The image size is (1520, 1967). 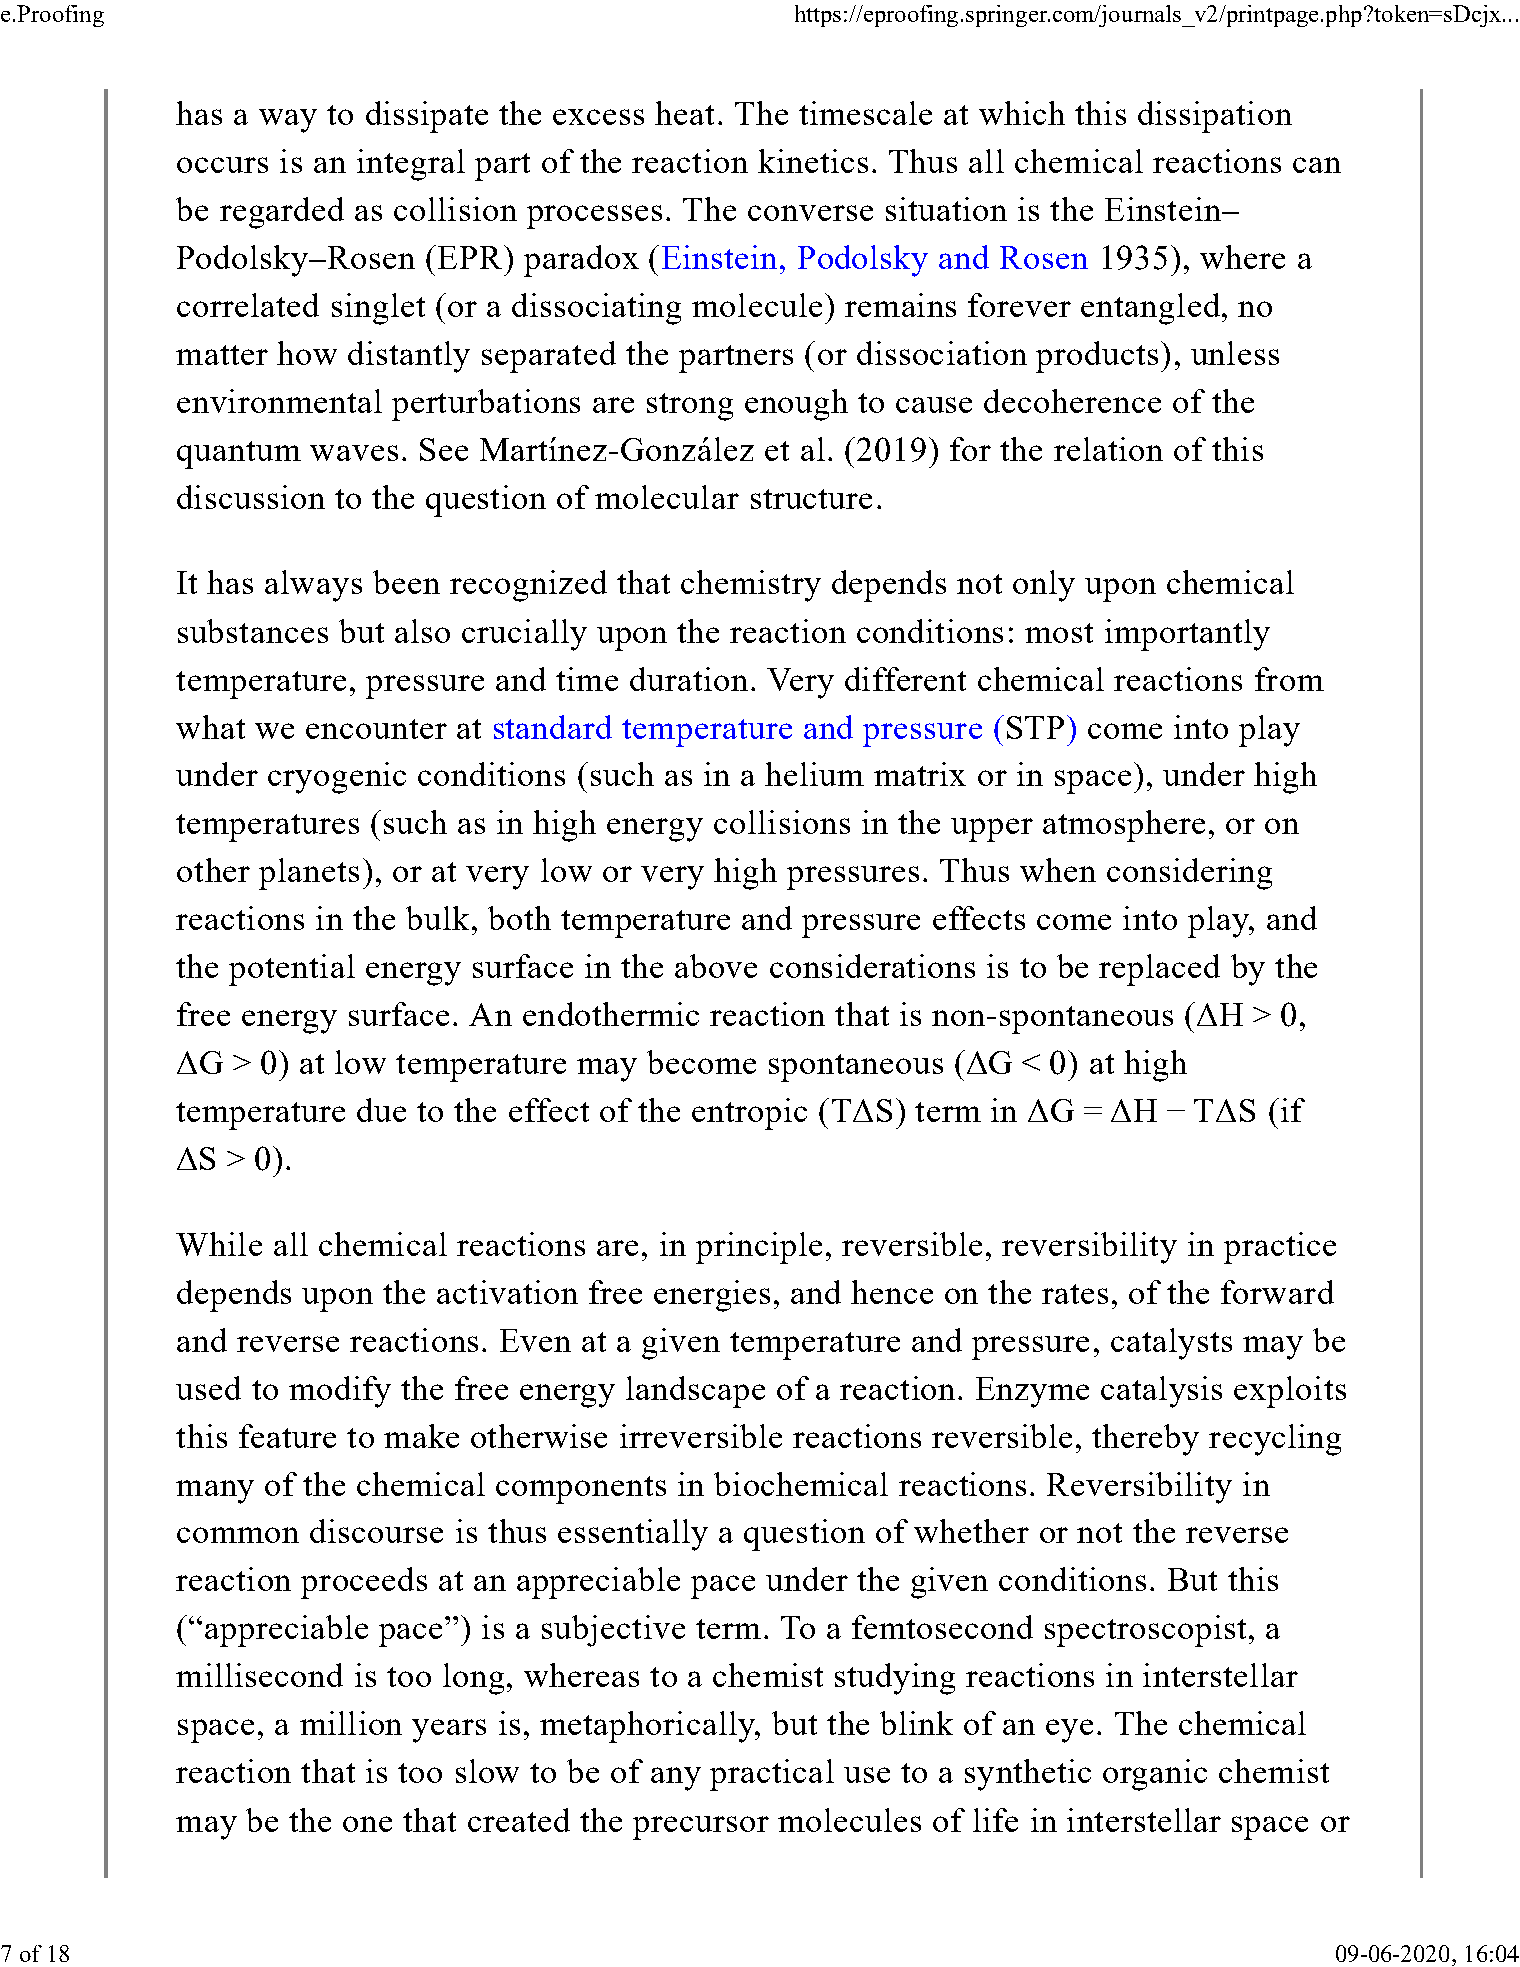 What do you see at coordinates (689, 679) in the document?
I see `duration` at bounding box center [689, 679].
